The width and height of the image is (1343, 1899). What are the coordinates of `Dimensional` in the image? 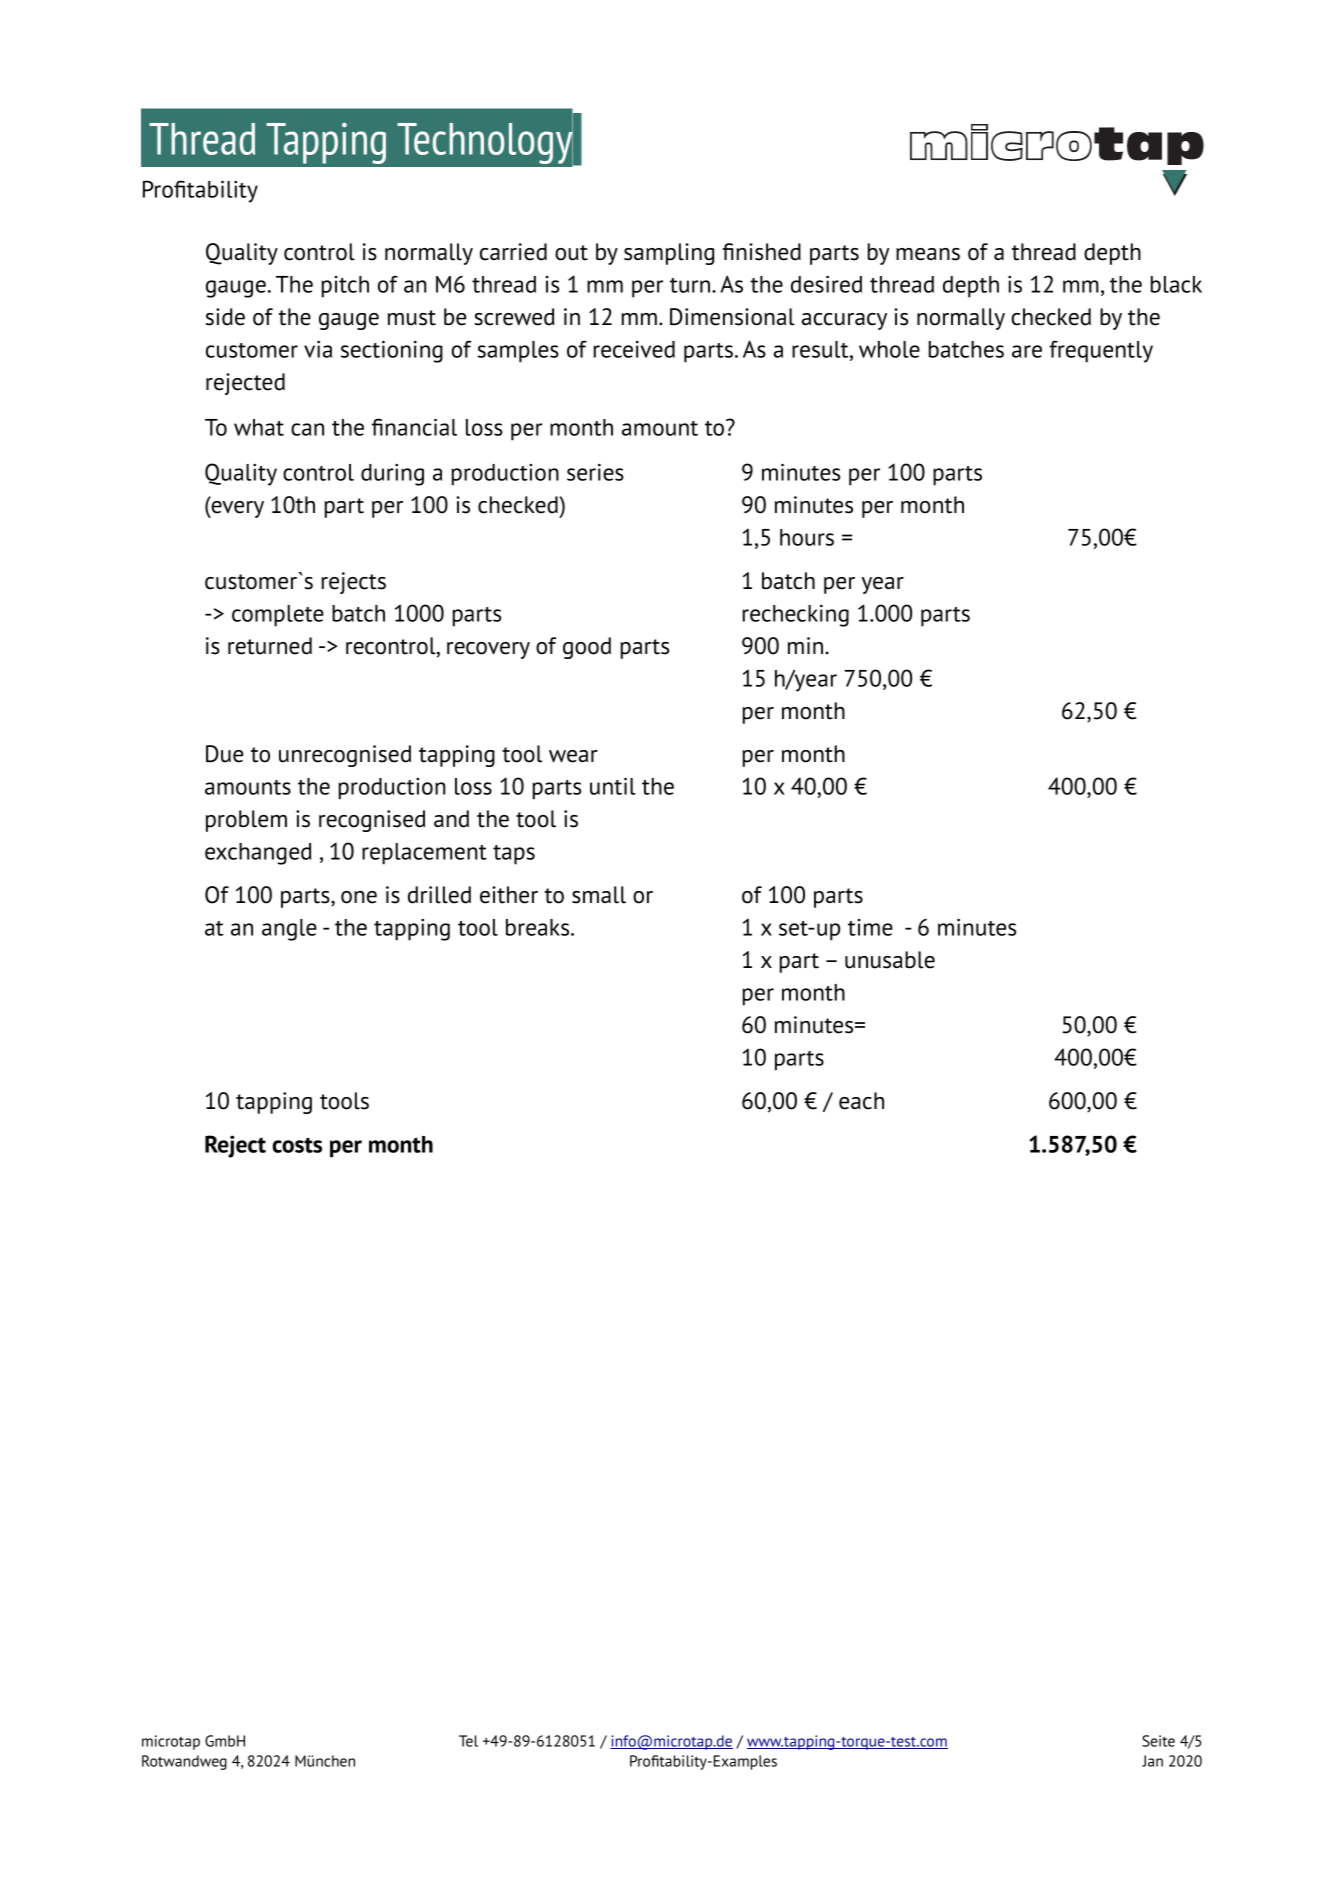 It's located at (732, 317).
